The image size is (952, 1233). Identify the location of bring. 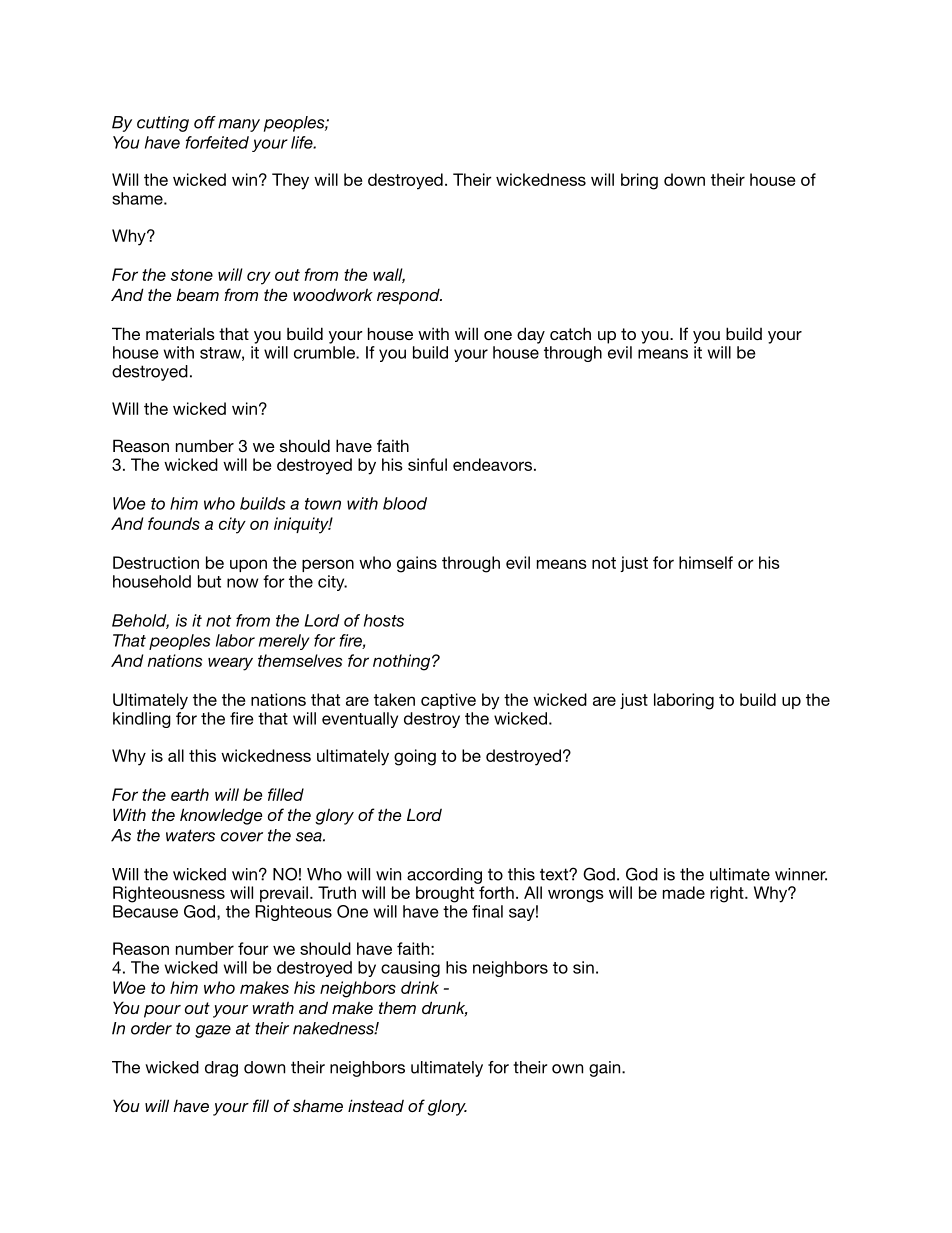
(639, 181).
